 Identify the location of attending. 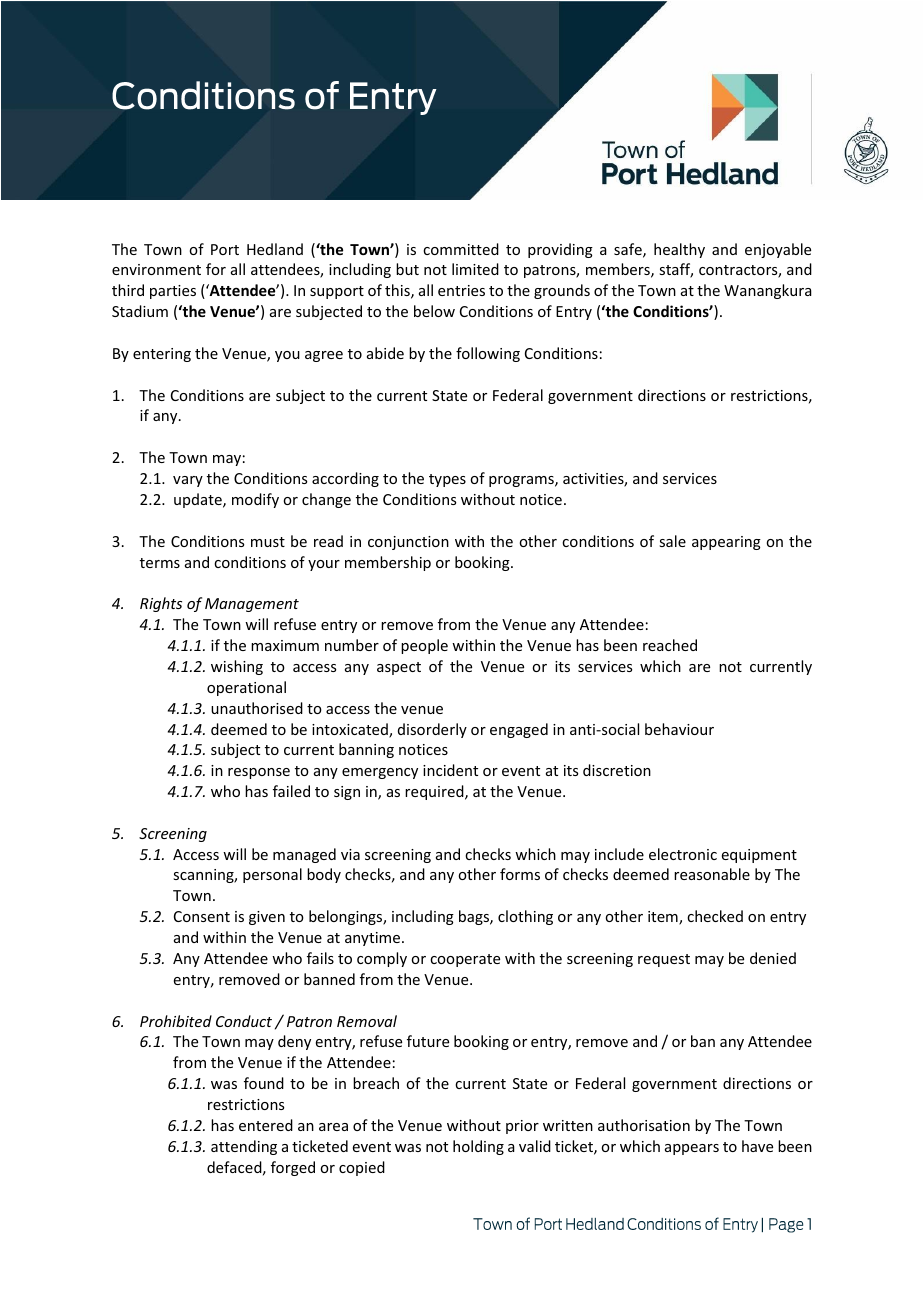
(244, 1147).
